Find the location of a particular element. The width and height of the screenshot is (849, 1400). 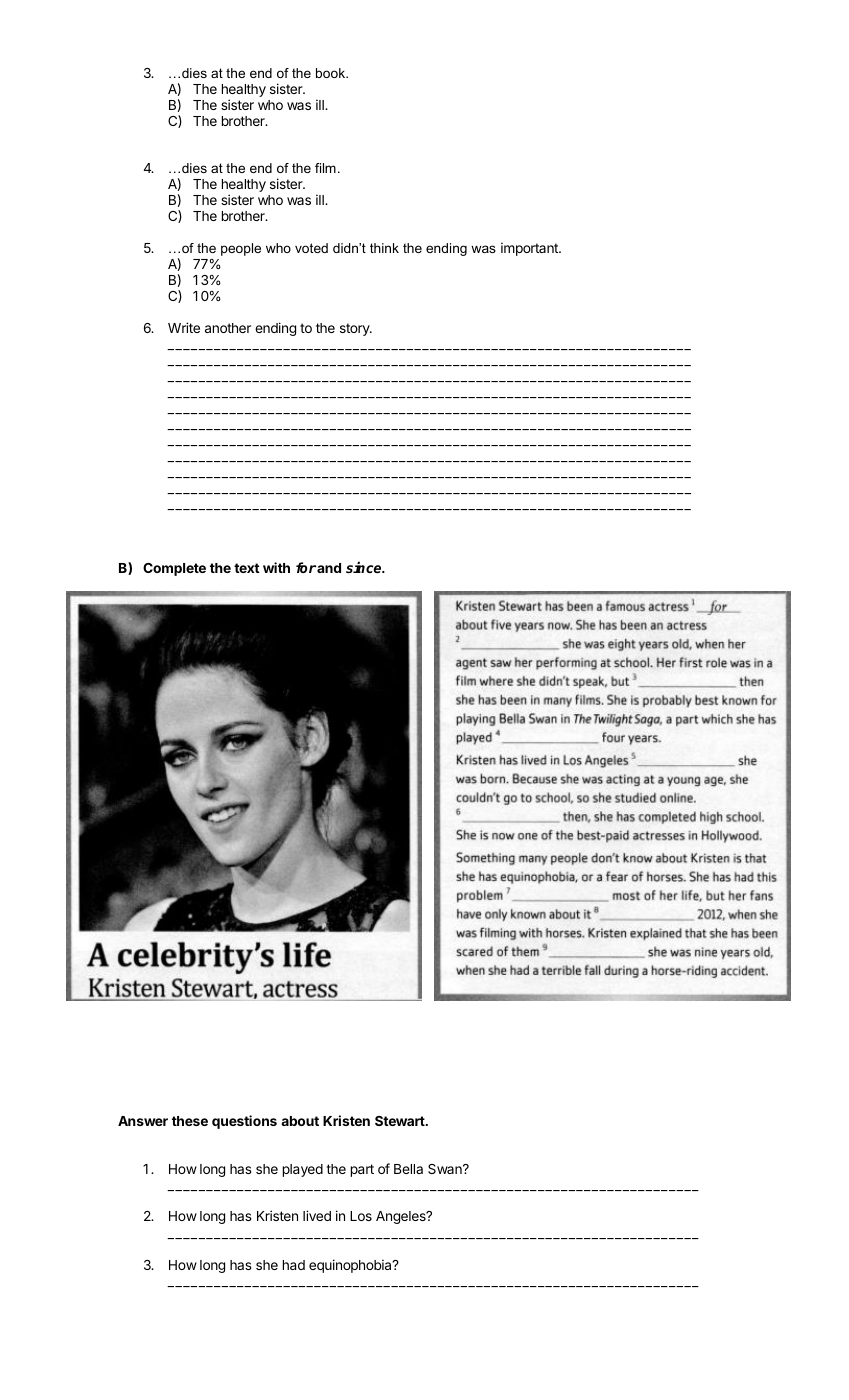

since is located at coordinates (365, 567).
